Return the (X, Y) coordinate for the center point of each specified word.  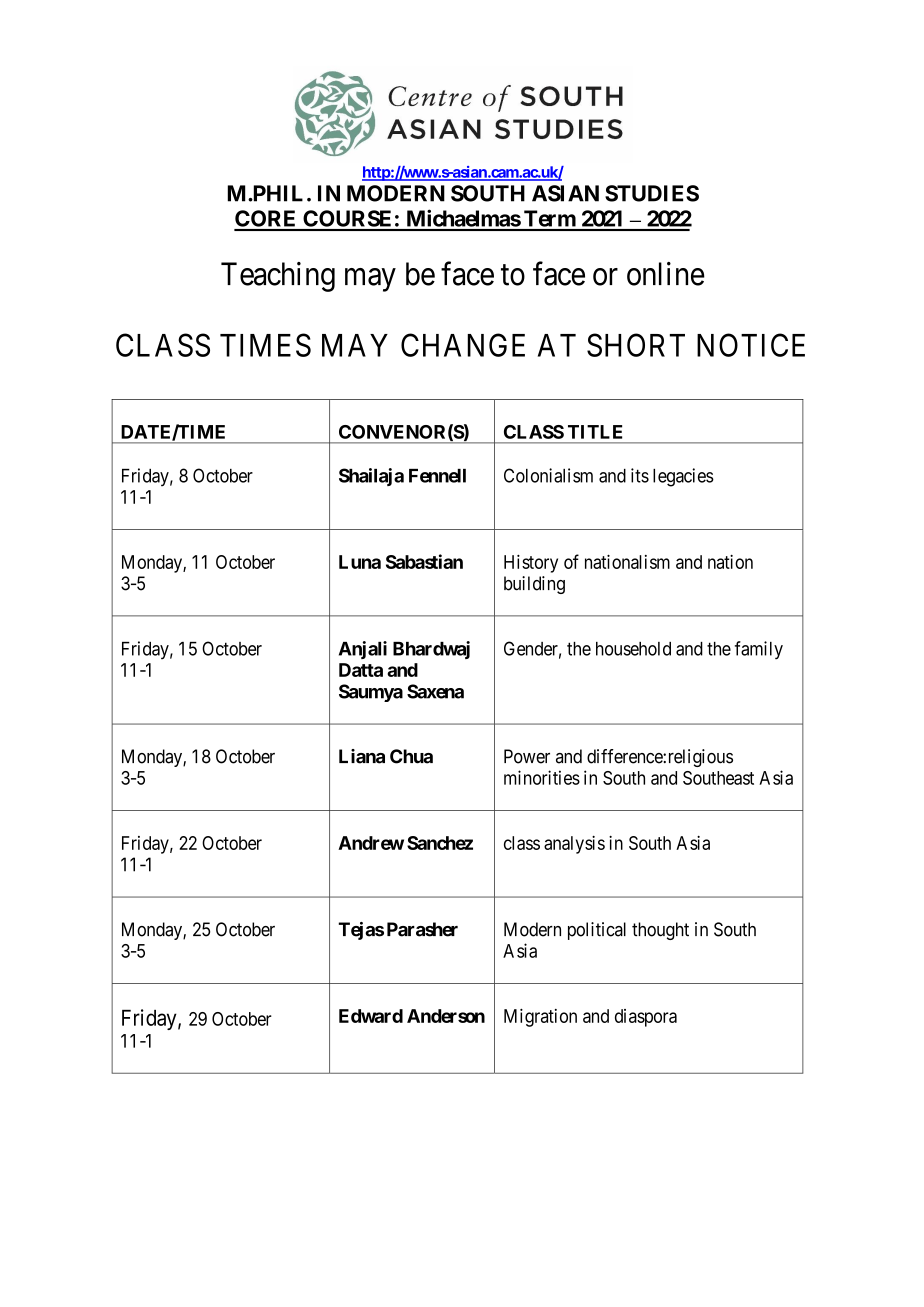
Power (527, 756)
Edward (371, 1016)
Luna (360, 562)
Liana (362, 756)
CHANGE (463, 345)
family (759, 650)
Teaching (278, 277)
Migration (540, 1018)
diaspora (646, 1018)
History (531, 564)
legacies (683, 477)
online (666, 274)
